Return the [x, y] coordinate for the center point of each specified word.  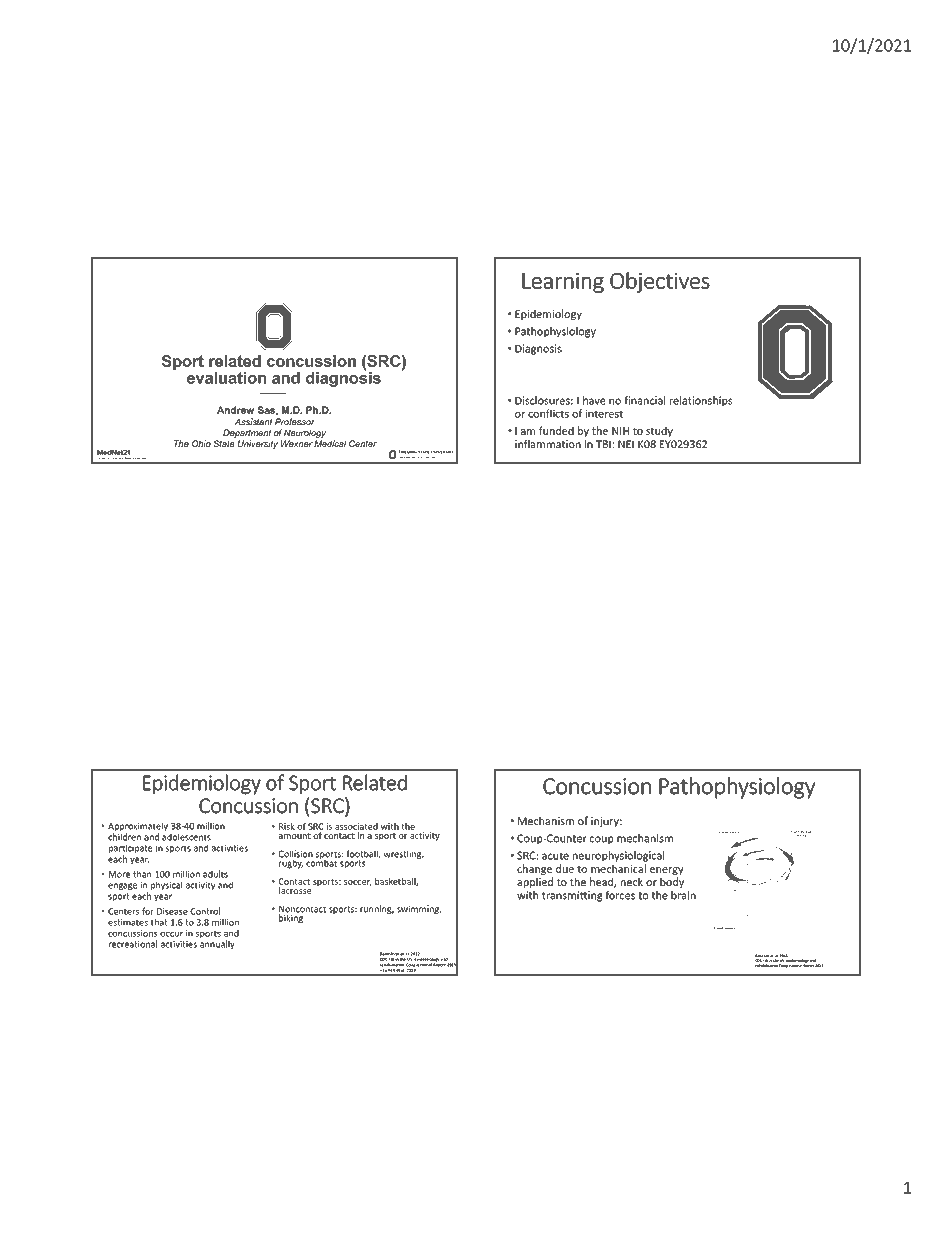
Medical [330, 443]
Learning [563, 282]
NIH [620, 431]
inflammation [548, 444]
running [377, 909]
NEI [626, 444]
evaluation [226, 378]
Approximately [138, 828]
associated [356, 826]
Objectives [660, 282]
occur [171, 934]
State [224, 443]
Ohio [201, 443]
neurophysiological [618, 856]
